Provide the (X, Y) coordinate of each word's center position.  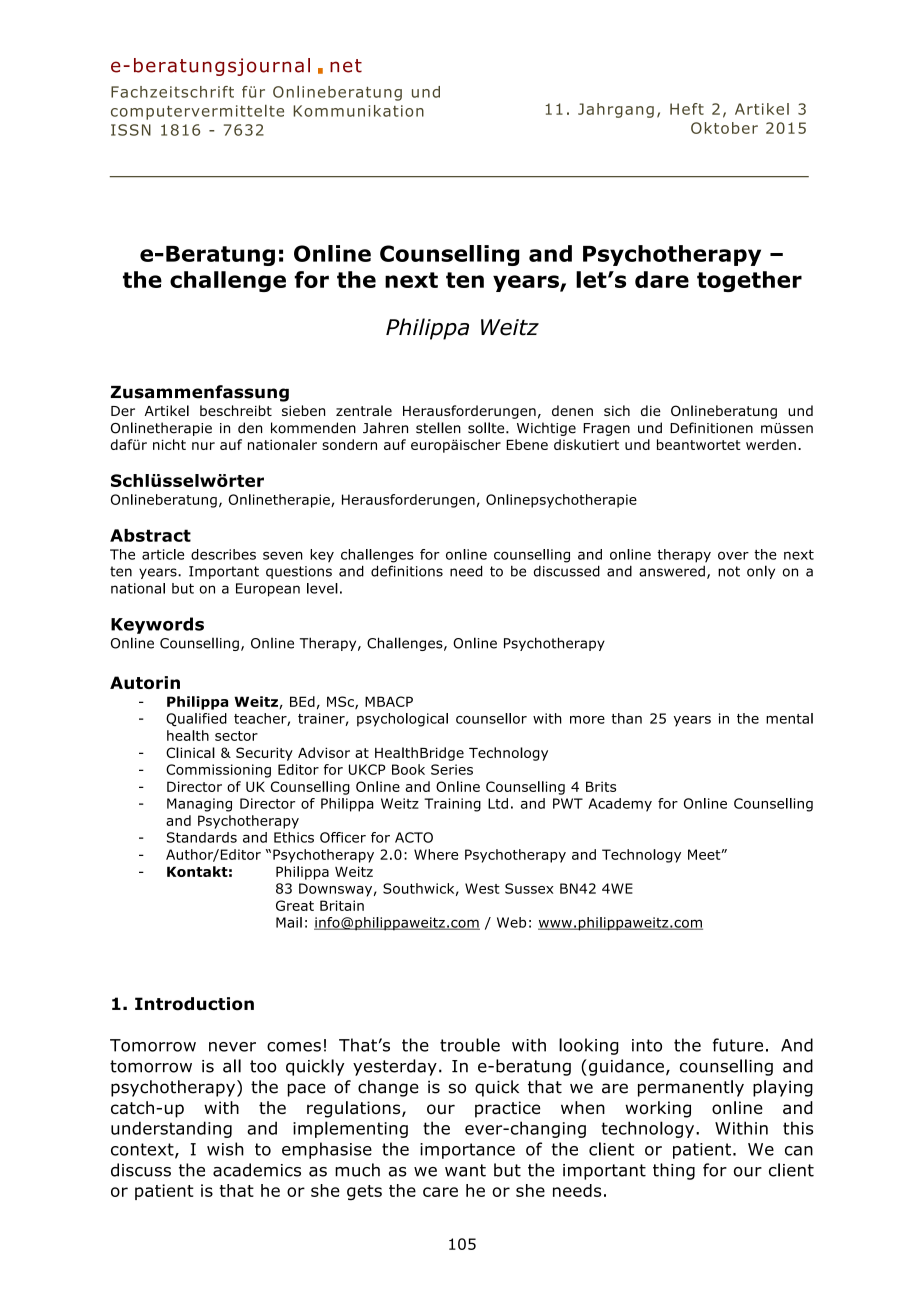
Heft (687, 109)
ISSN (131, 130)
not (729, 571)
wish (225, 1149)
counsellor (491, 718)
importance (467, 1151)
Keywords (157, 625)
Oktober (724, 128)
